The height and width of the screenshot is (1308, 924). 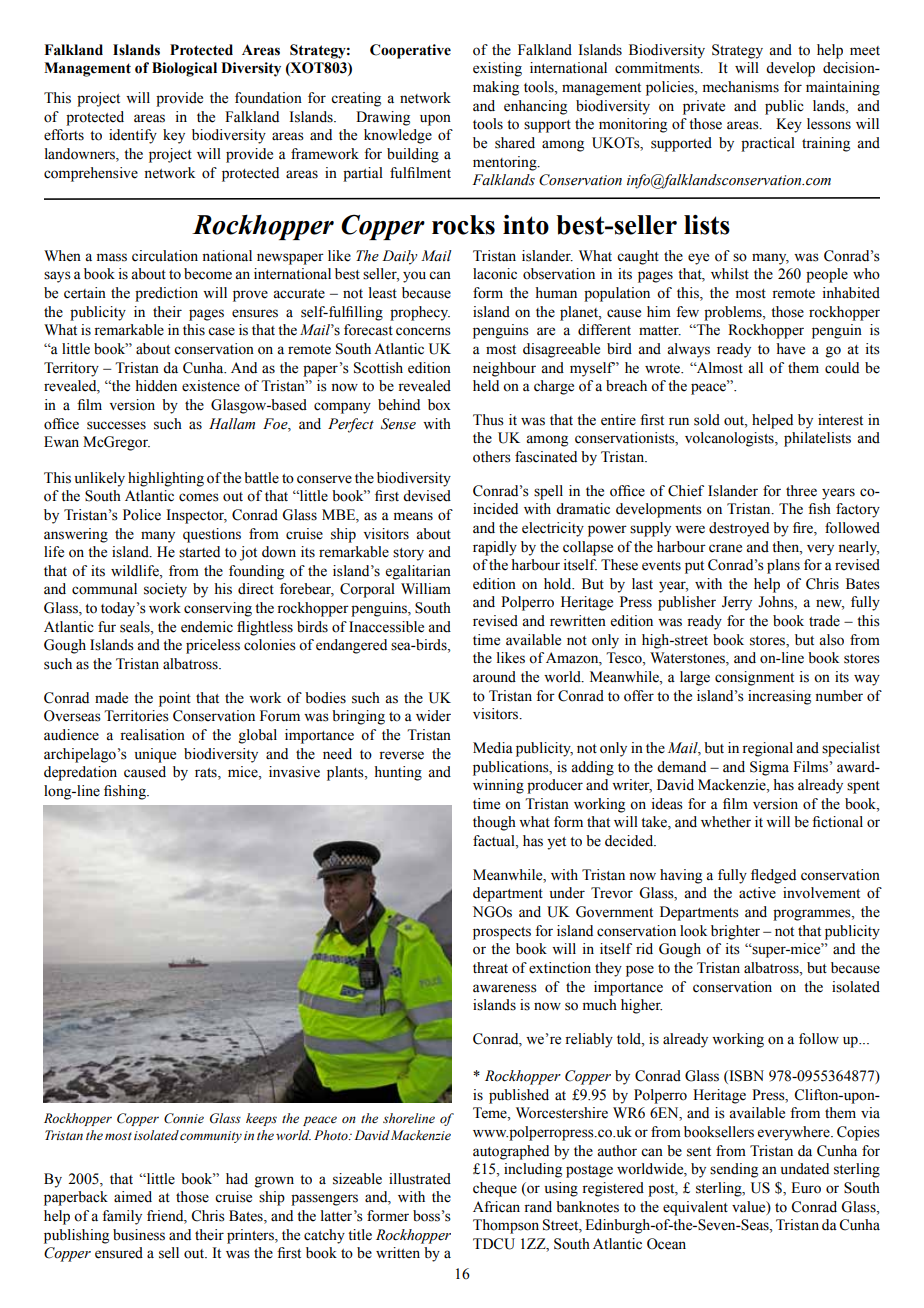 What do you see at coordinates (497, 69) in the screenshot?
I see `existing` at bounding box center [497, 69].
